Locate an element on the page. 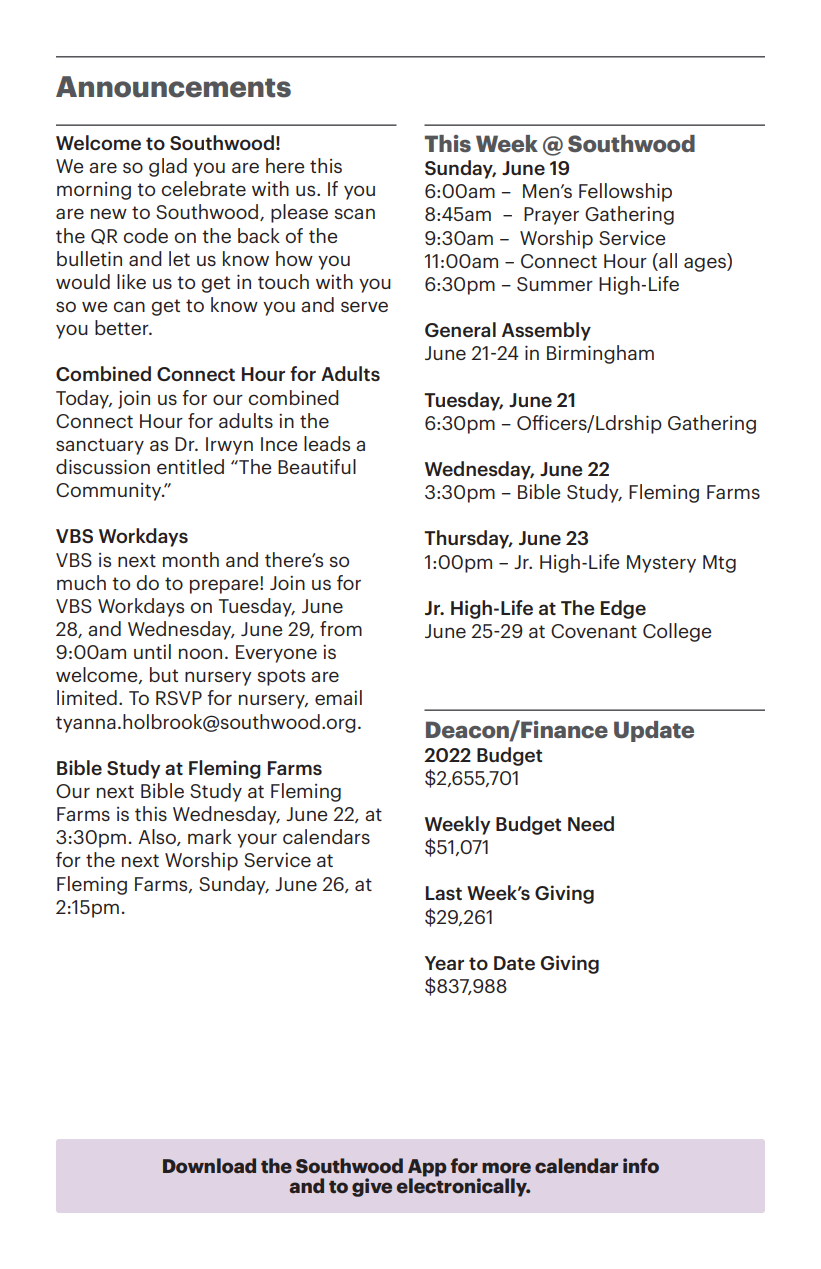  Announcements is located at coordinates (173, 87).
